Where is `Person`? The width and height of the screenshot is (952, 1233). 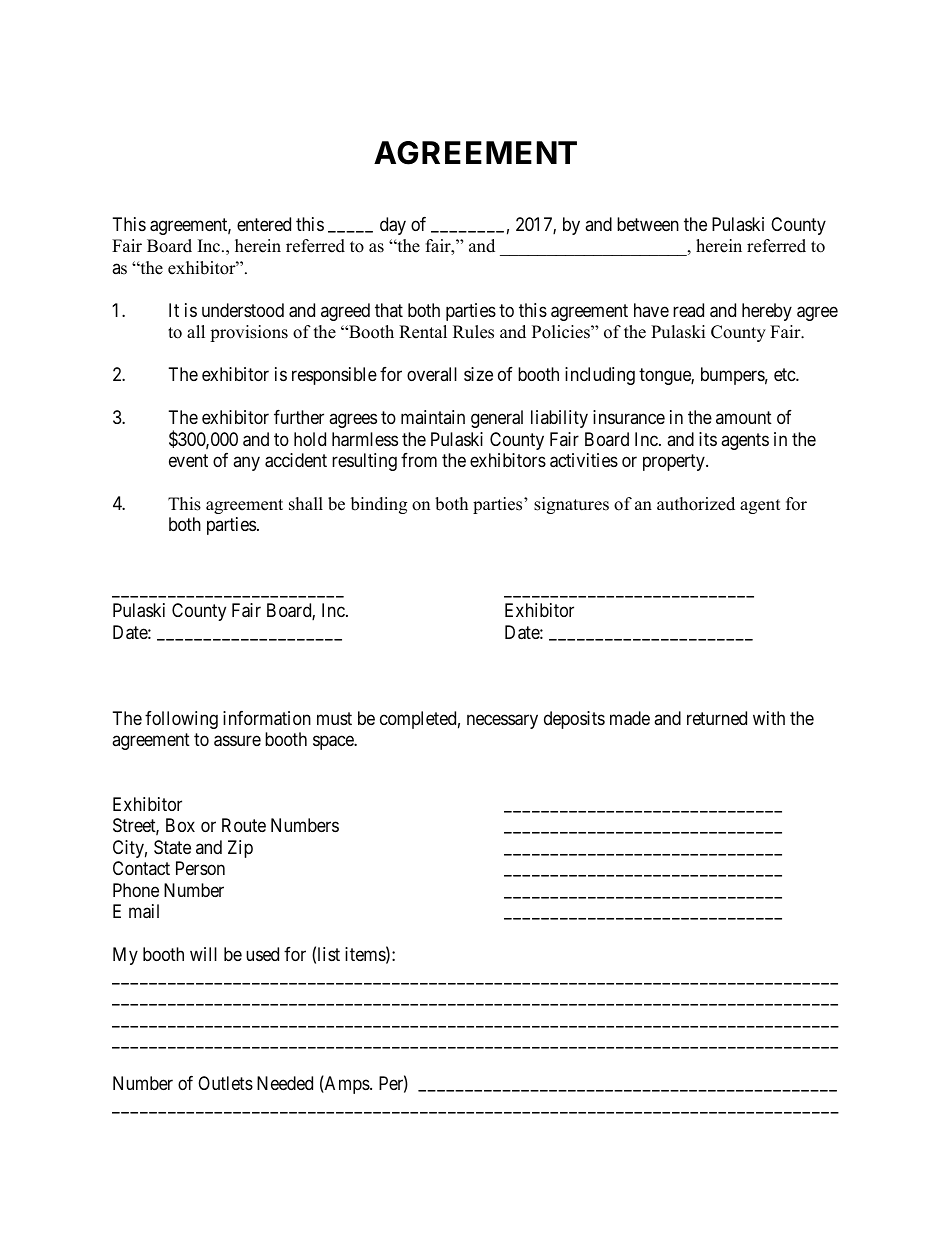
Person is located at coordinates (200, 868).
